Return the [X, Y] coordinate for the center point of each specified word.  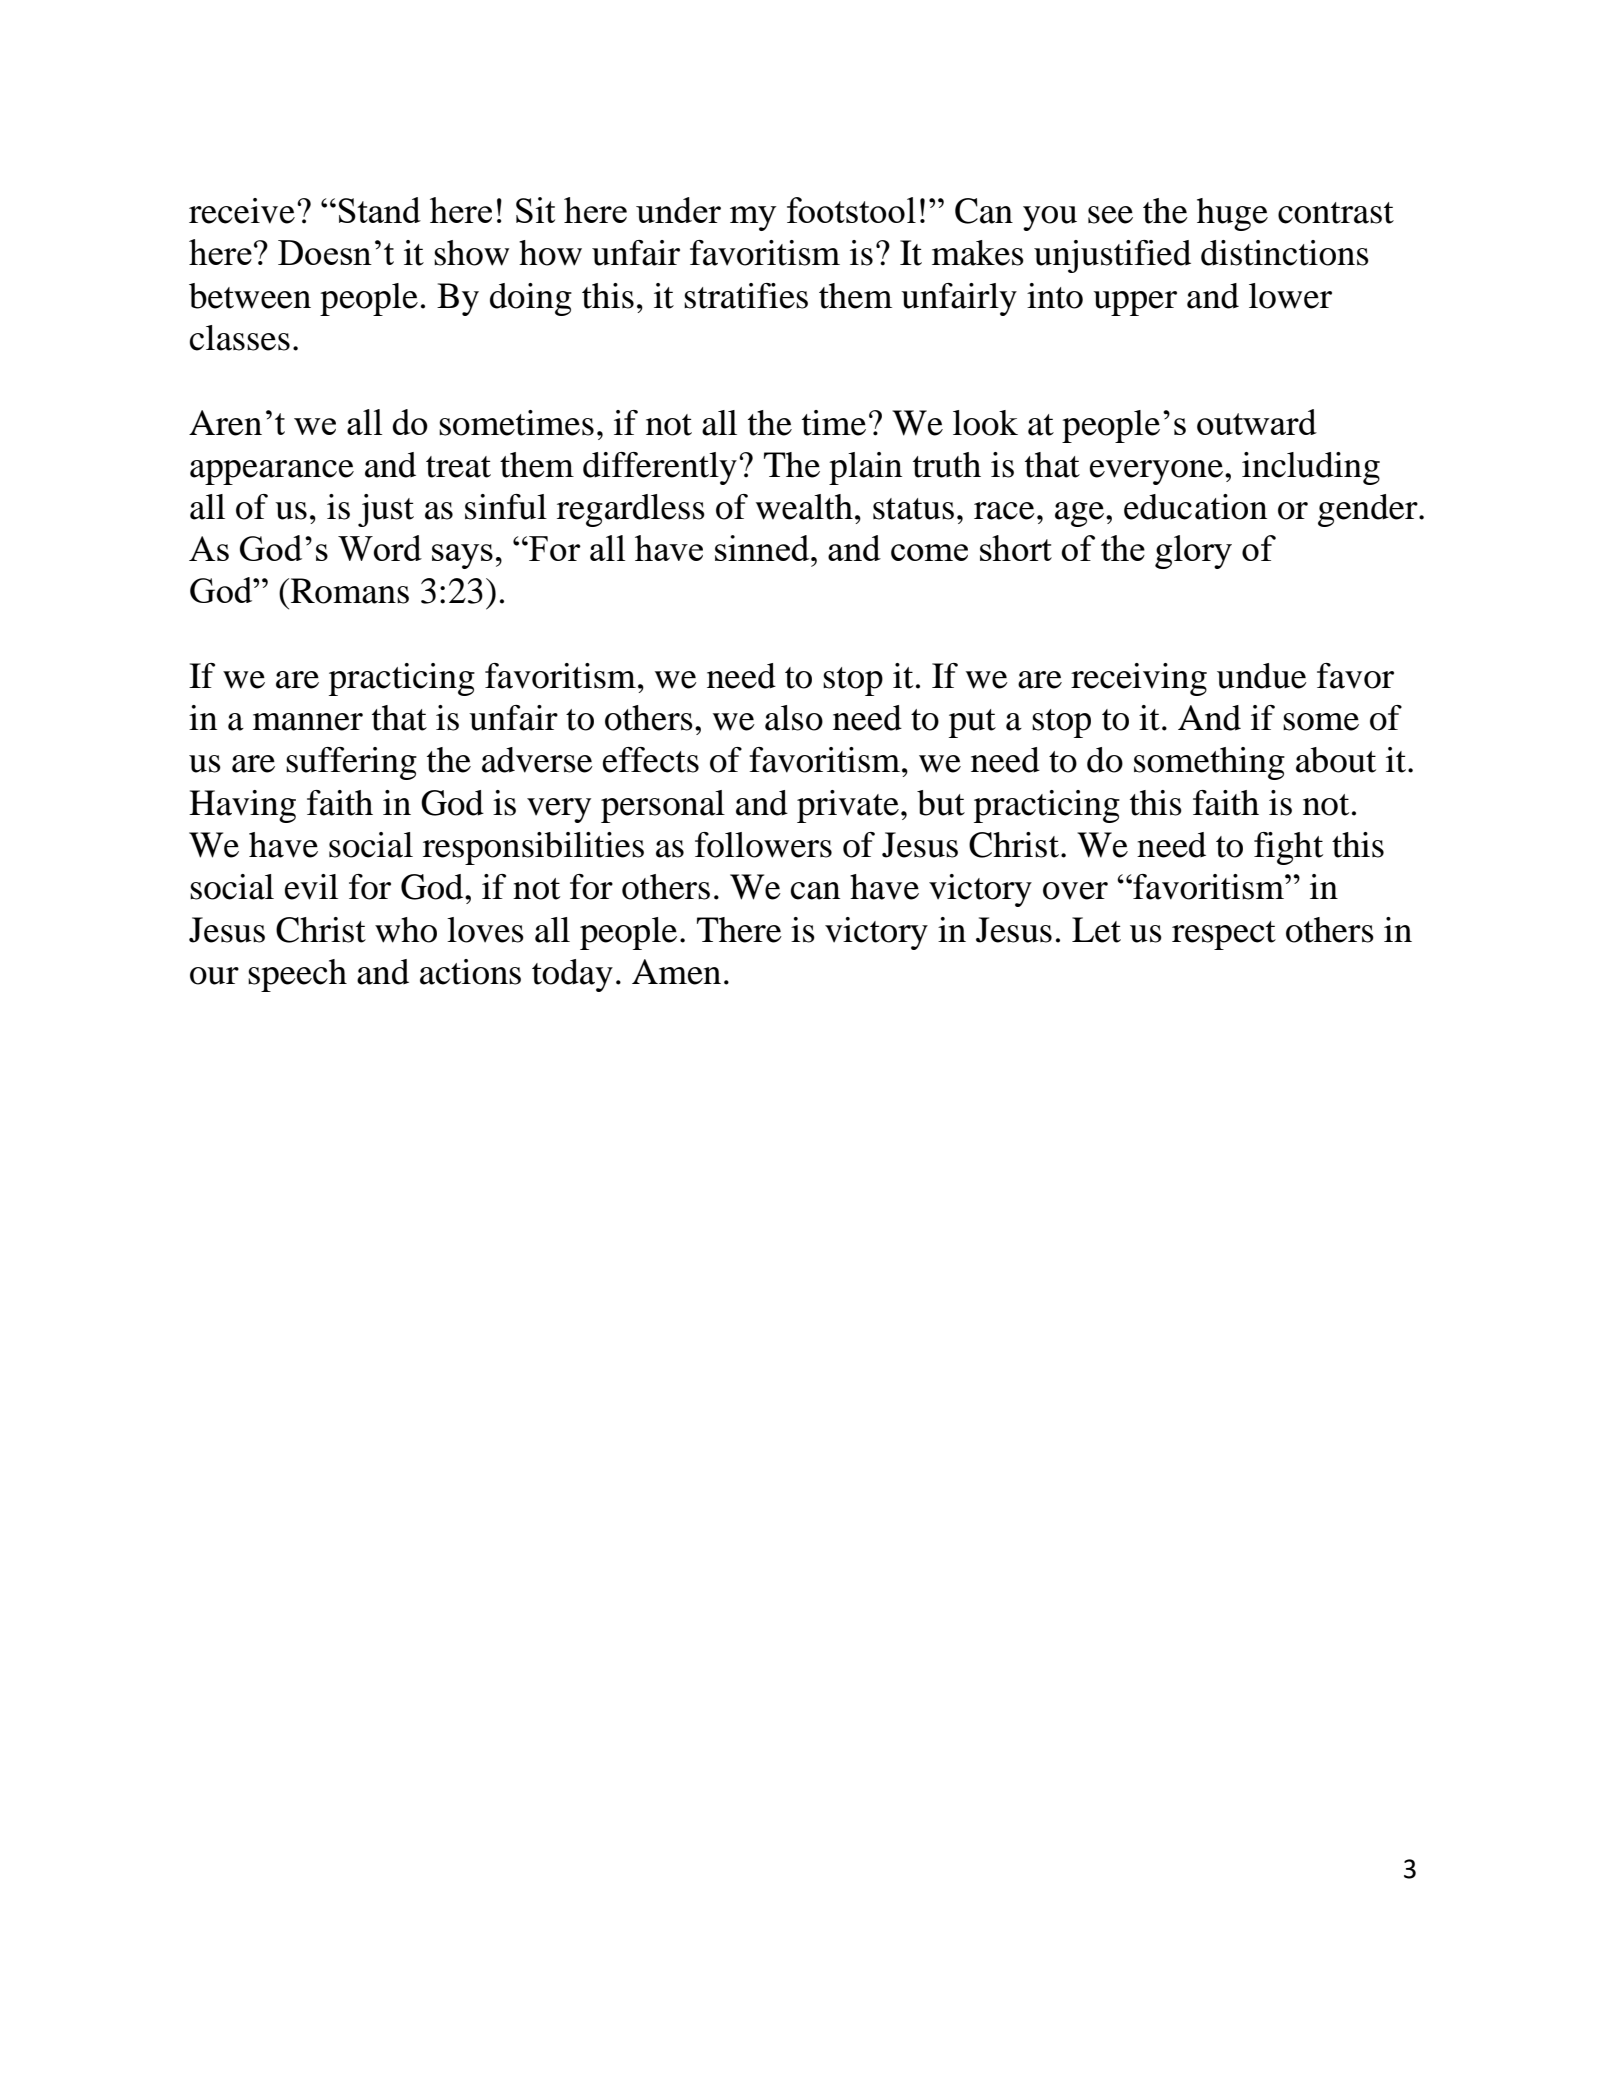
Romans [350, 591]
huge [1232, 214]
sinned [763, 548]
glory [1193, 552]
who [406, 930]
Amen [676, 972]
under [678, 210]
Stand [380, 210]
